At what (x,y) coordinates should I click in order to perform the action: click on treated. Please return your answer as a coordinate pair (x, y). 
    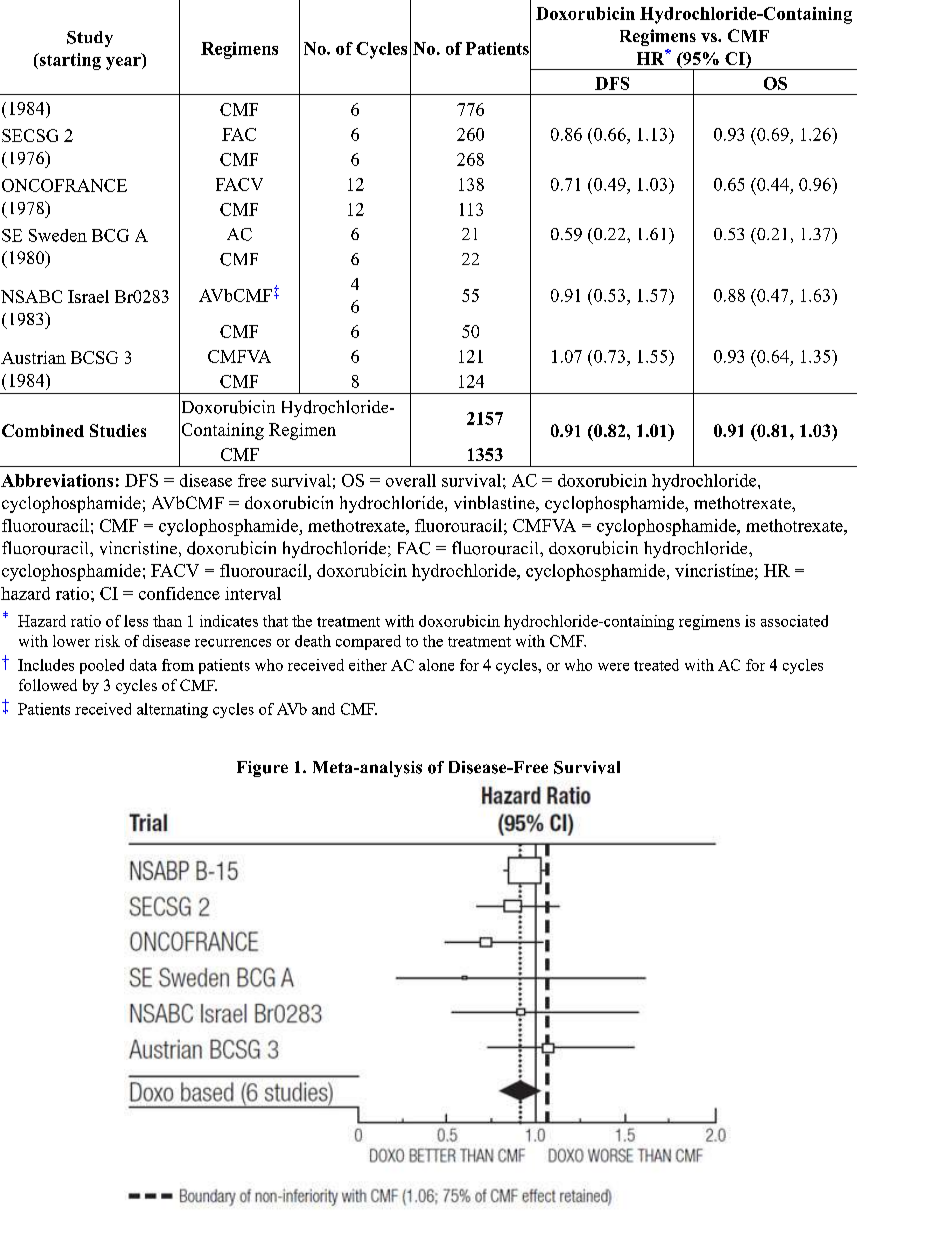
    Looking at the image, I should click on (656, 665).
